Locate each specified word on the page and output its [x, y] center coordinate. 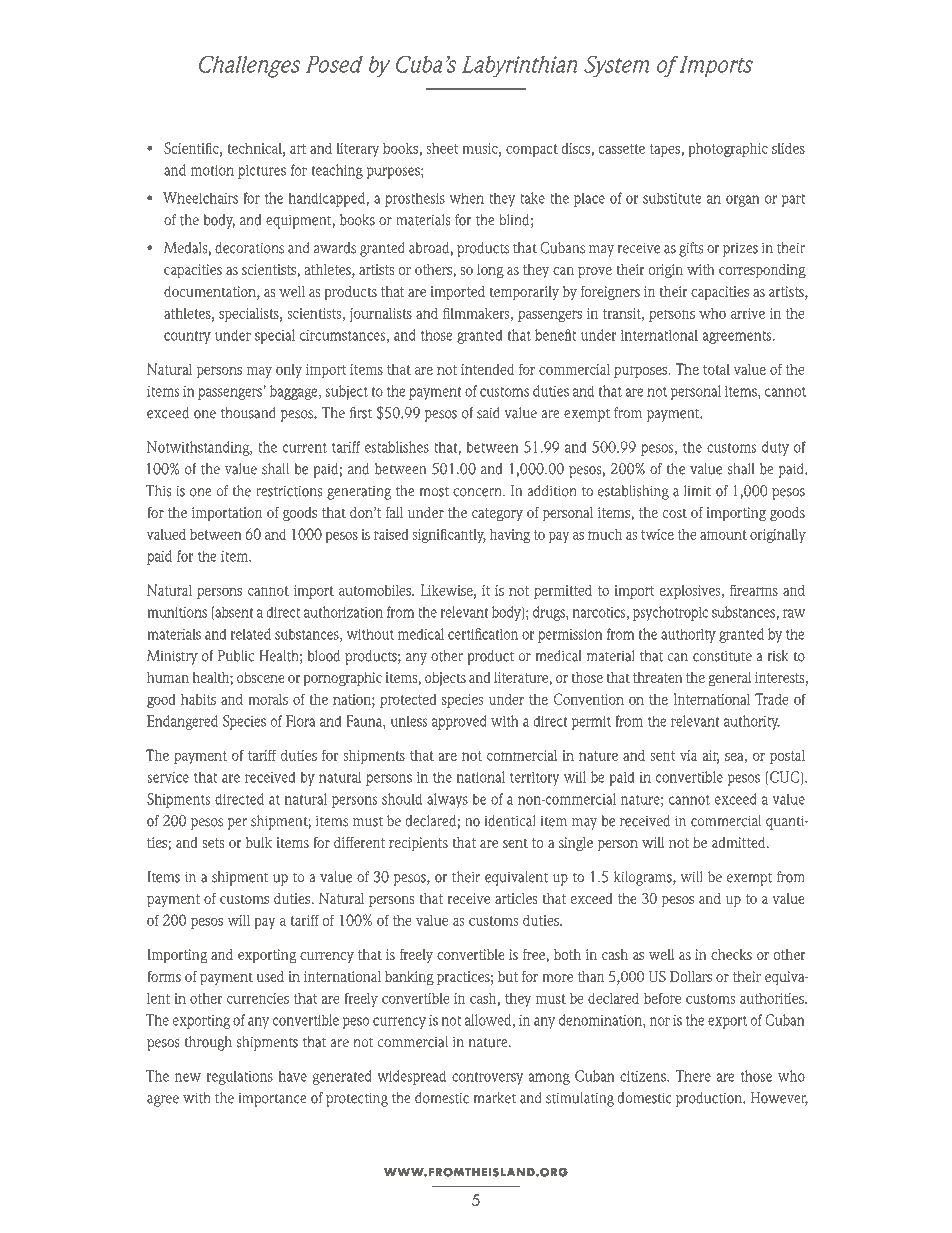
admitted [740, 842]
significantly [449, 535]
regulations [240, 1077]
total [716, 369]
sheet [442, 148]
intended [487, 369]
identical [510, 821]
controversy [487, 1078]
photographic [728, 150]
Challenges [249, 67]
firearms [754, 590]
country [187, 337]
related [251, 634]
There [693, 1076]
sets [213, 843]
